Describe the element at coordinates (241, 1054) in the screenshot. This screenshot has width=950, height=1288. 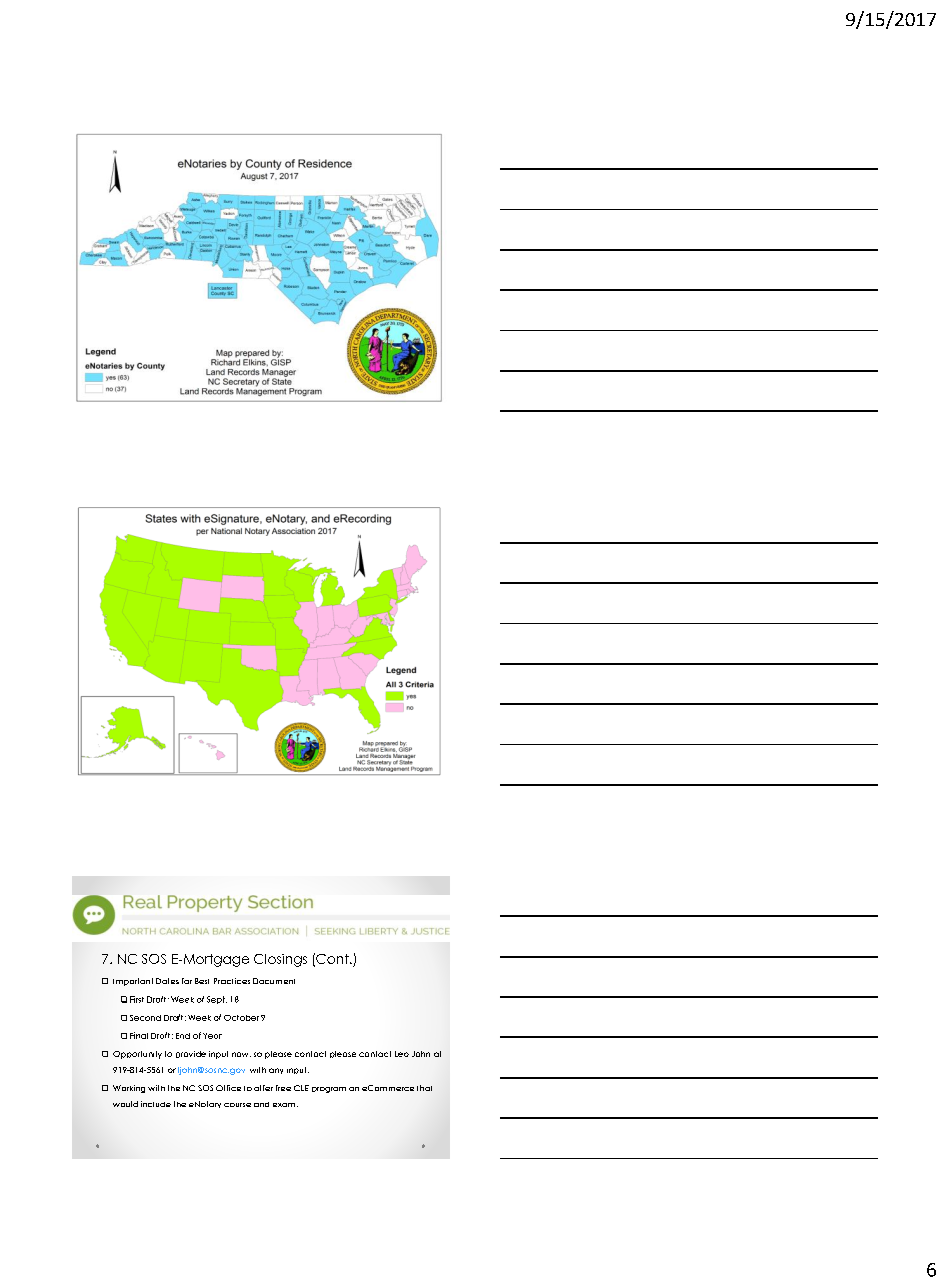
I see `now` at that location.
